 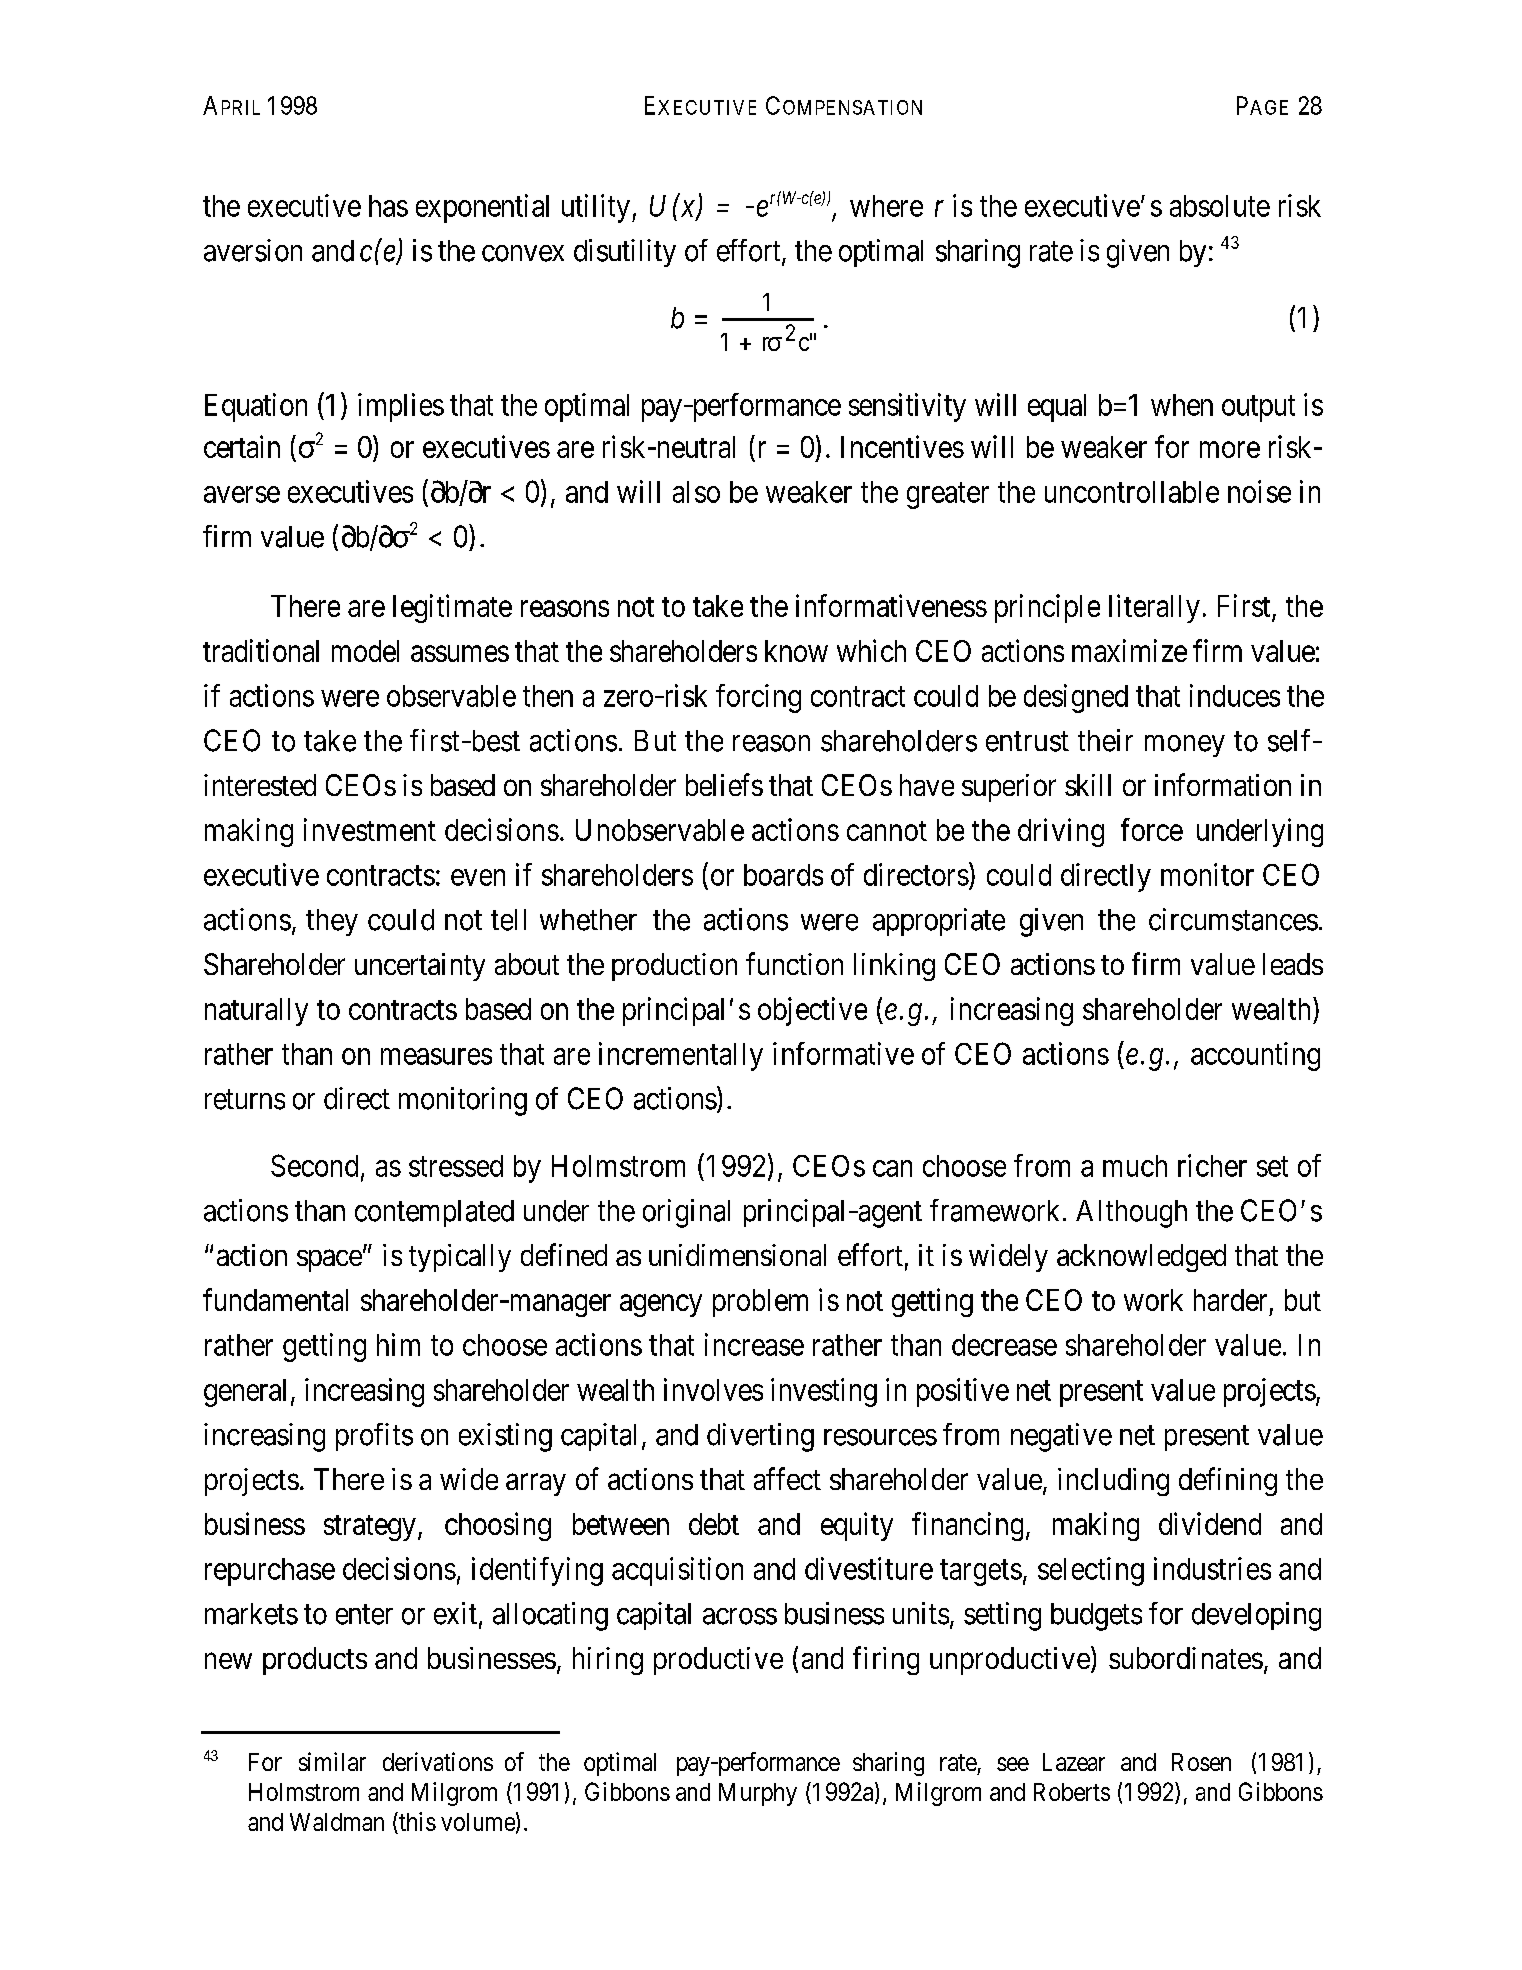 What do you see at coordinates (332, 1761) in the screenshot?
I see `similar` at bounding box center [332, 1761].
